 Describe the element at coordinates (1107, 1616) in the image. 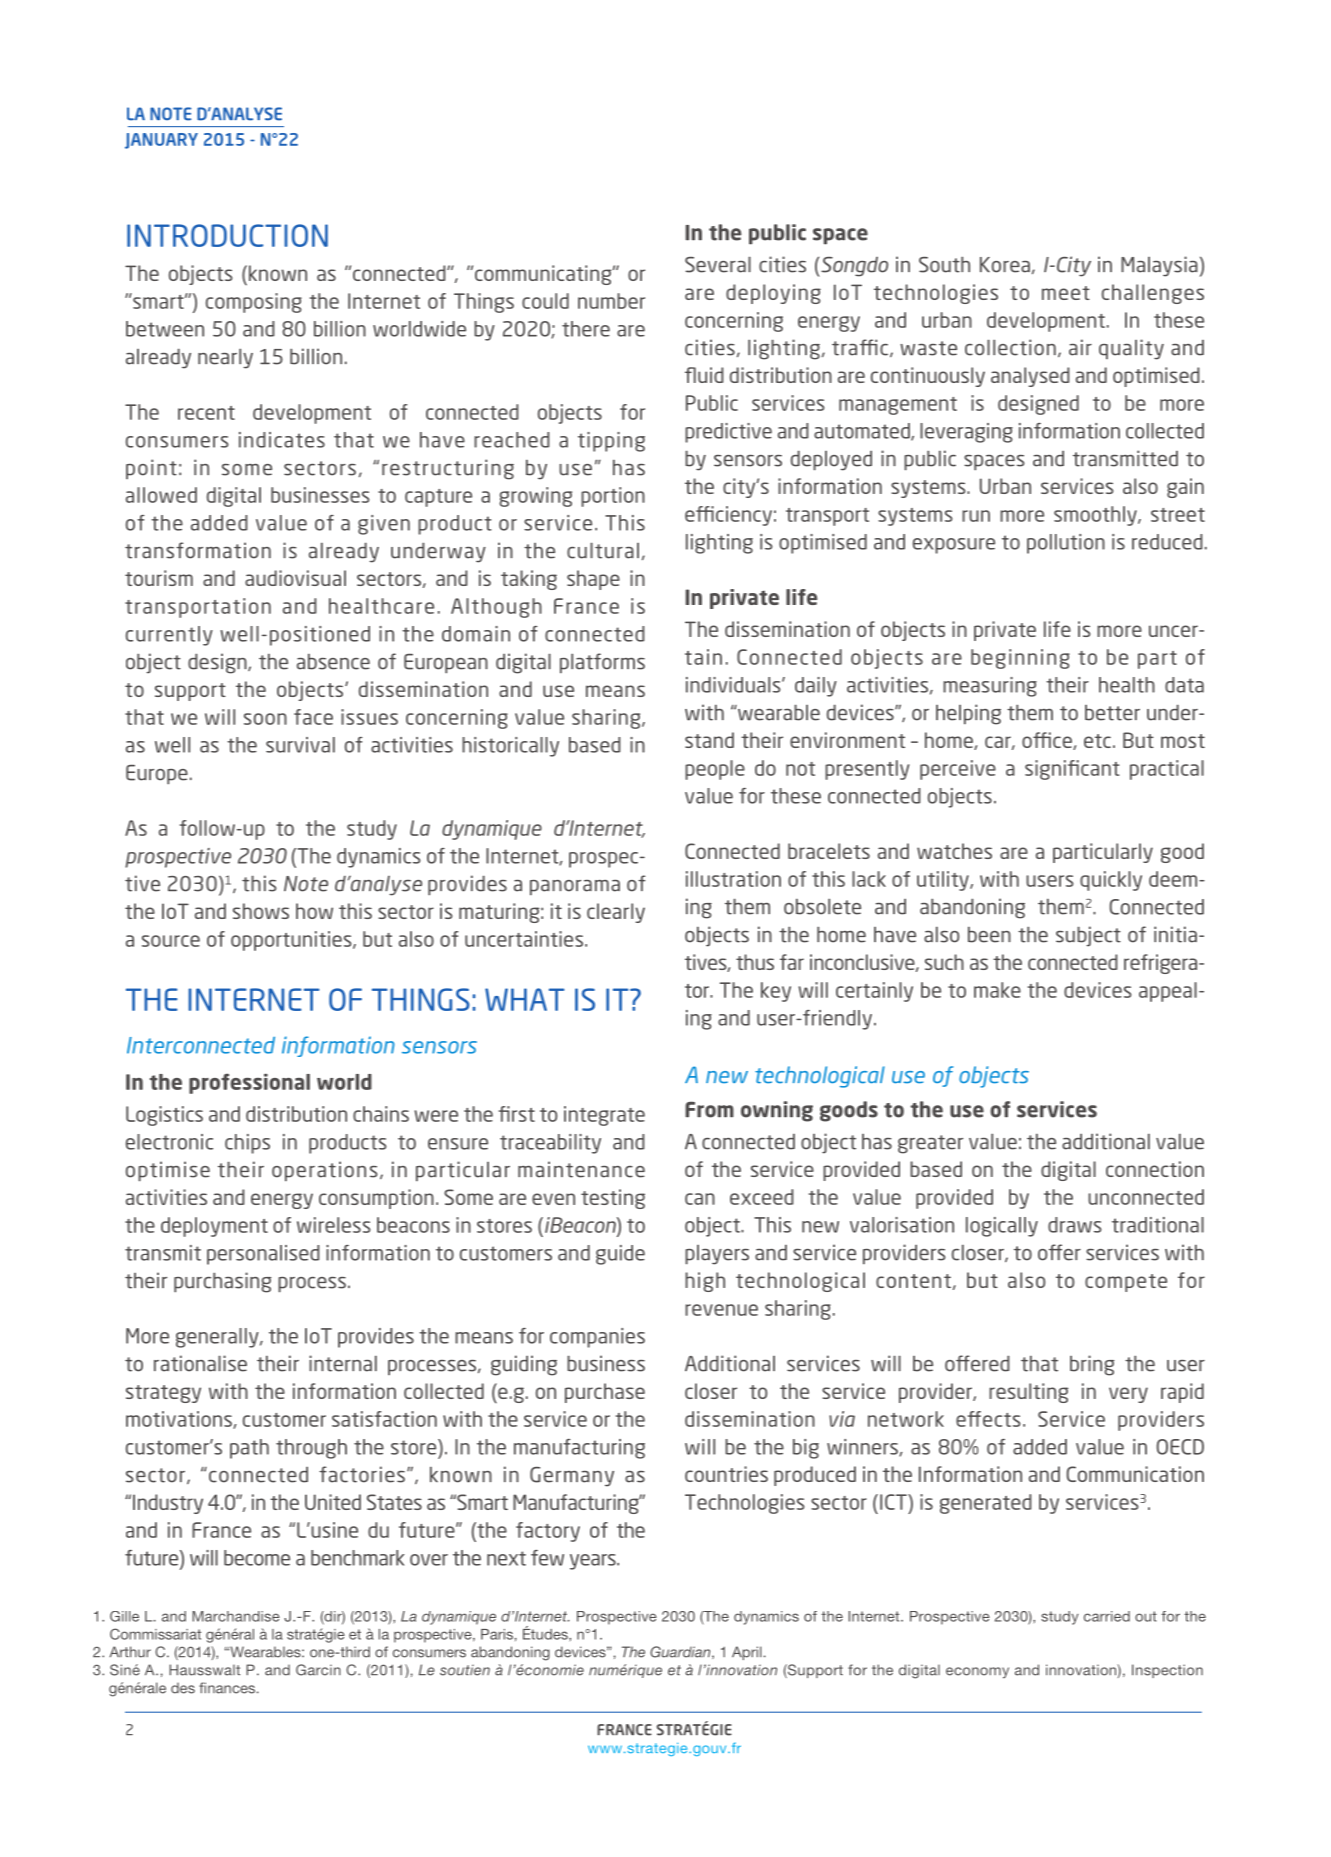

I see `carried` at that location.
